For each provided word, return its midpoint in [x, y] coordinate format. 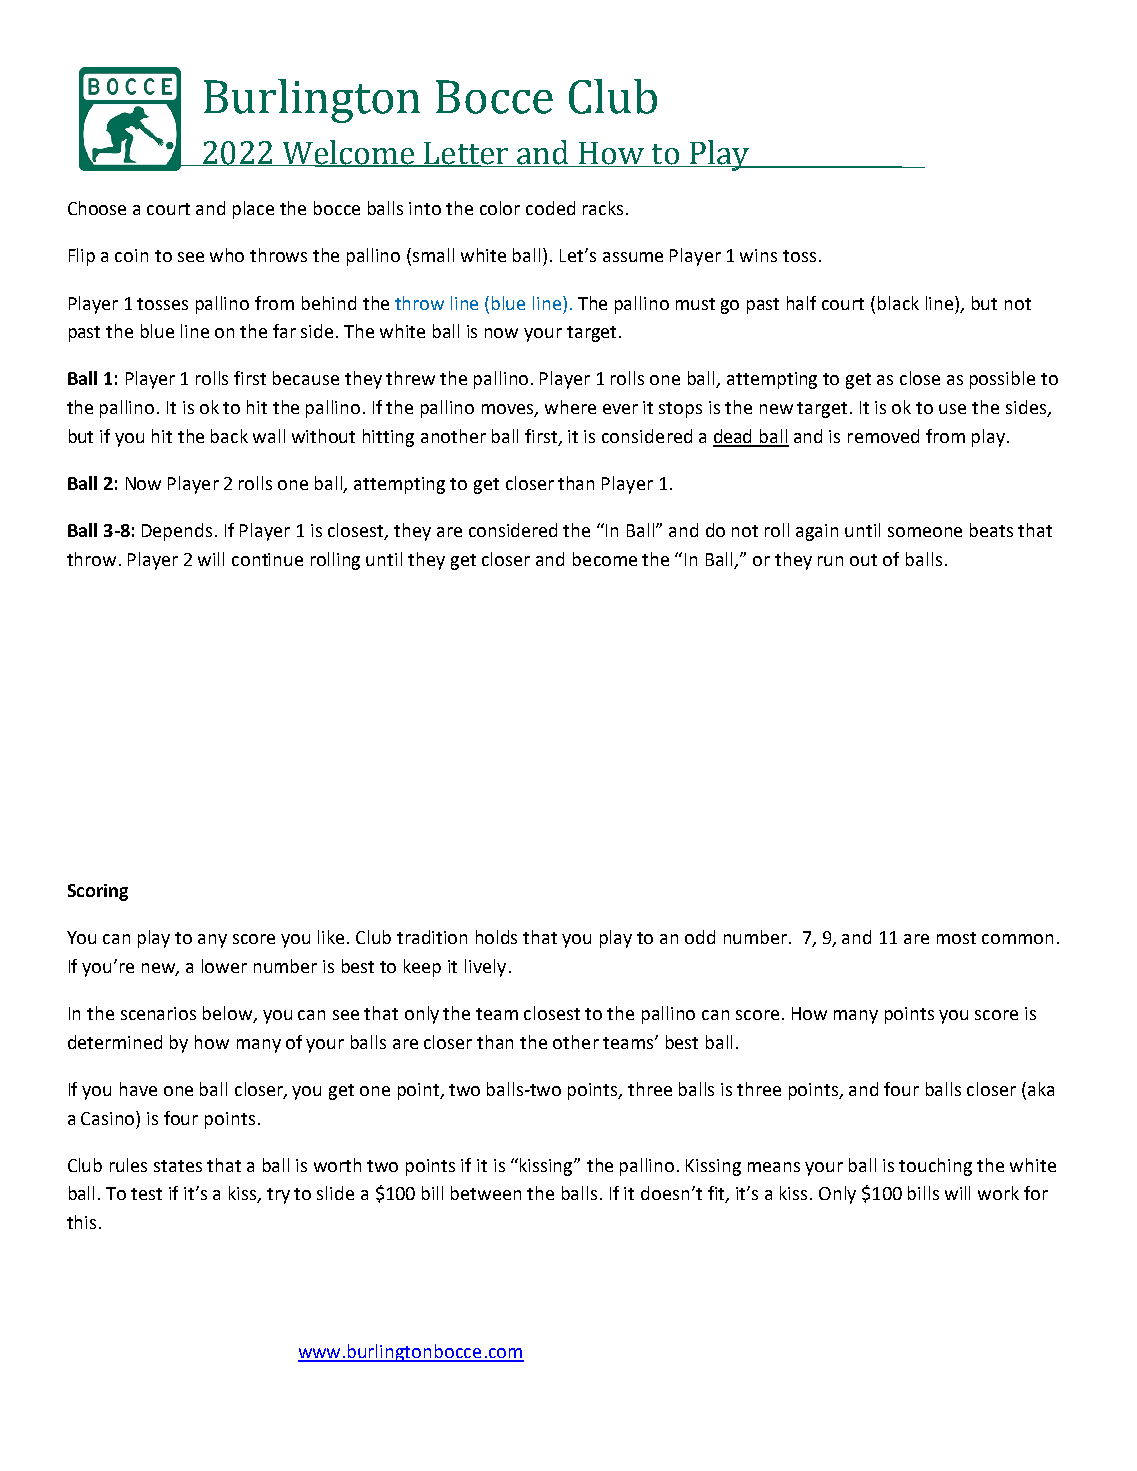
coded [550, 208]
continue [267, 559]
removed [883, 436]
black [898, 303]
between [486, 1193]
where [570, 407]
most [956, 938]
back [229, 436]
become [605, 559]
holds [496, 937]
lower [224, 966]
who [227, 255]
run [830, 561]
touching [935, 1167]
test [146, 1194]
